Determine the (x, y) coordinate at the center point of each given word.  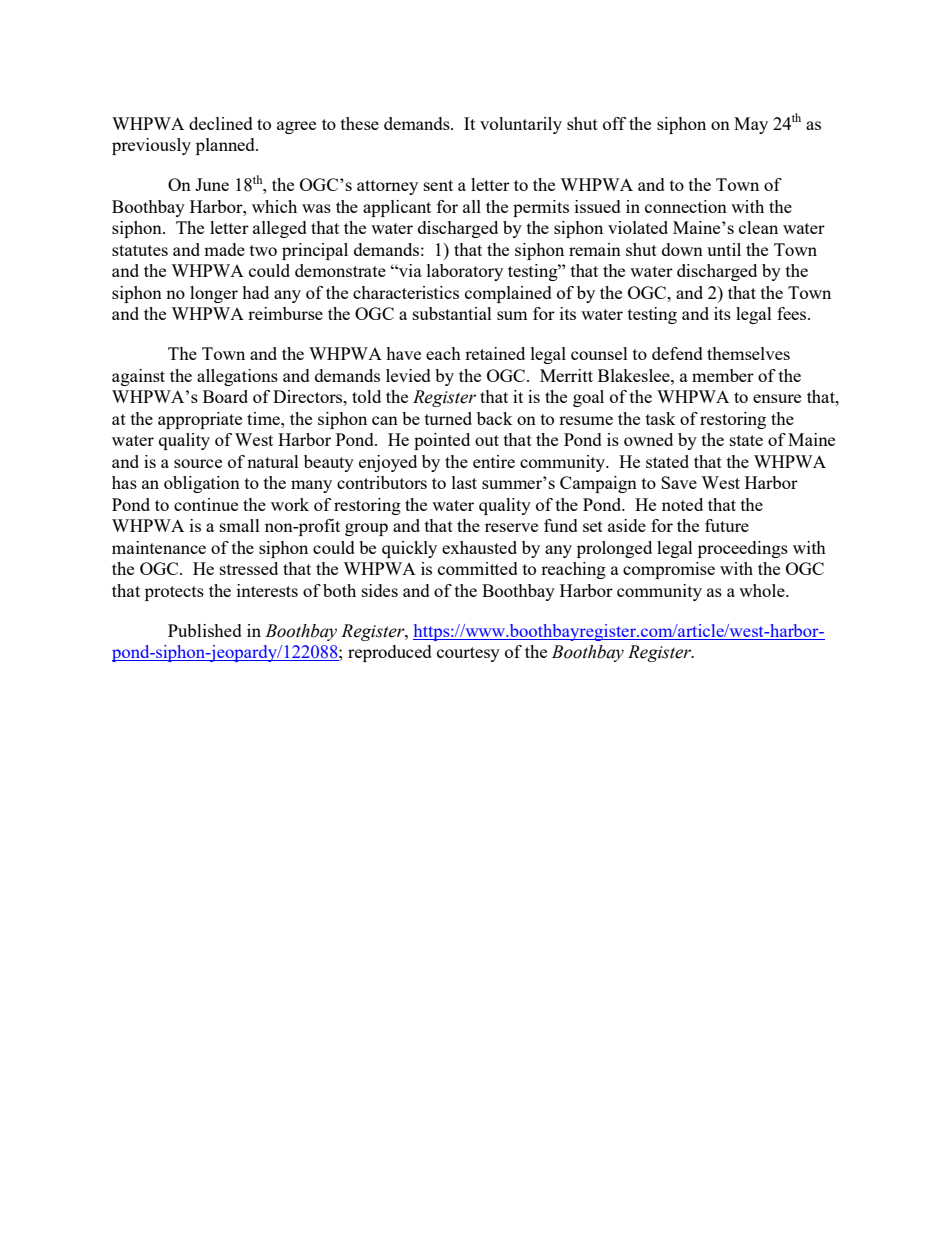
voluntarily (521, 125)
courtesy (468, 654)
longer (214, 294)
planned (226, 146)
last (464, 482)
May (751, 125)
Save (679, 482)
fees (793, 313)
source (198, 463)
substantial (452, 313)
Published (205, 630)
